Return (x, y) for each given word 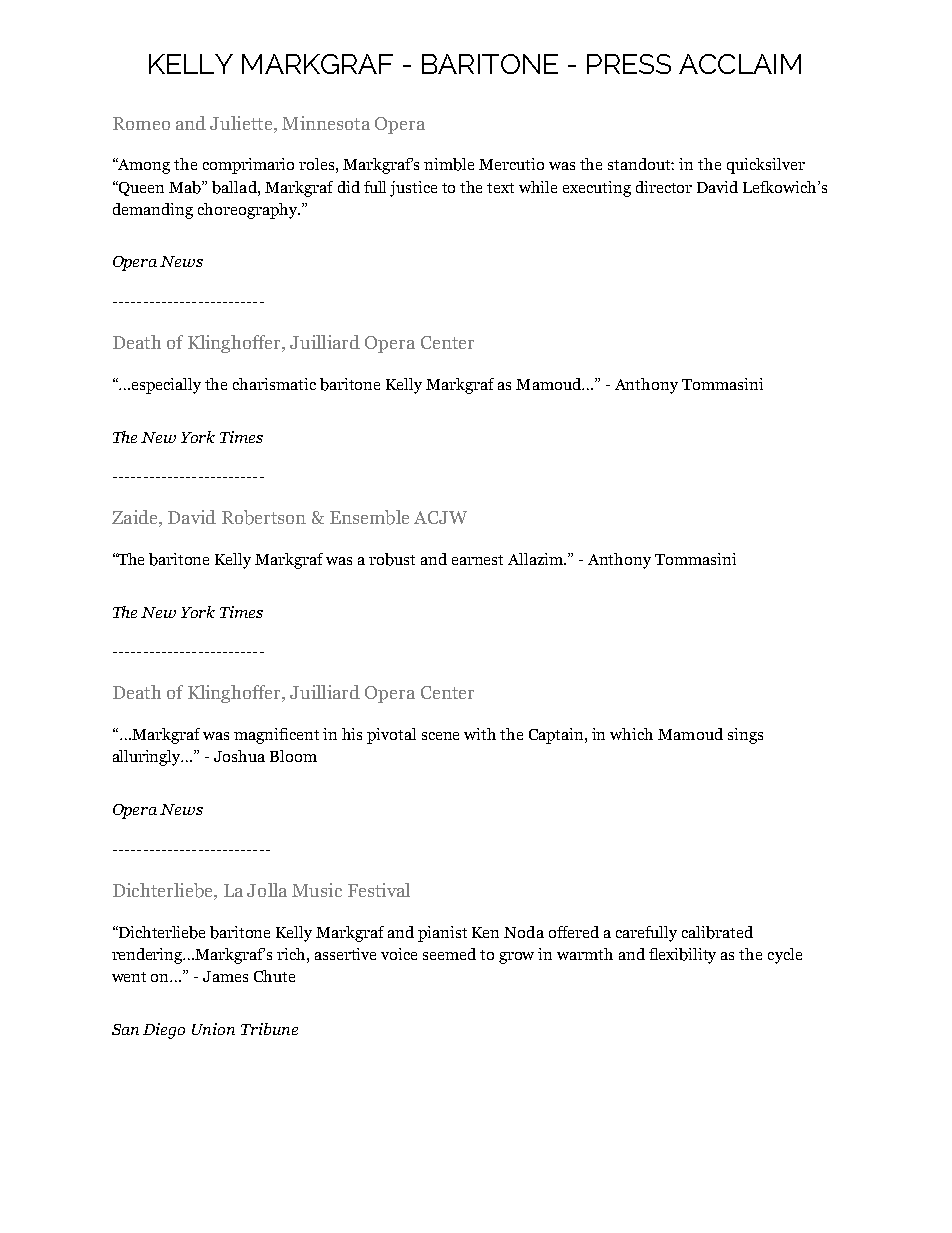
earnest (477, 560)
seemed (449, 954)
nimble (449, 164)
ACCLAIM (740, 64)
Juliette (242, 123)
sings (745, 736)
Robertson (264, 517)
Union (213, 1029)
